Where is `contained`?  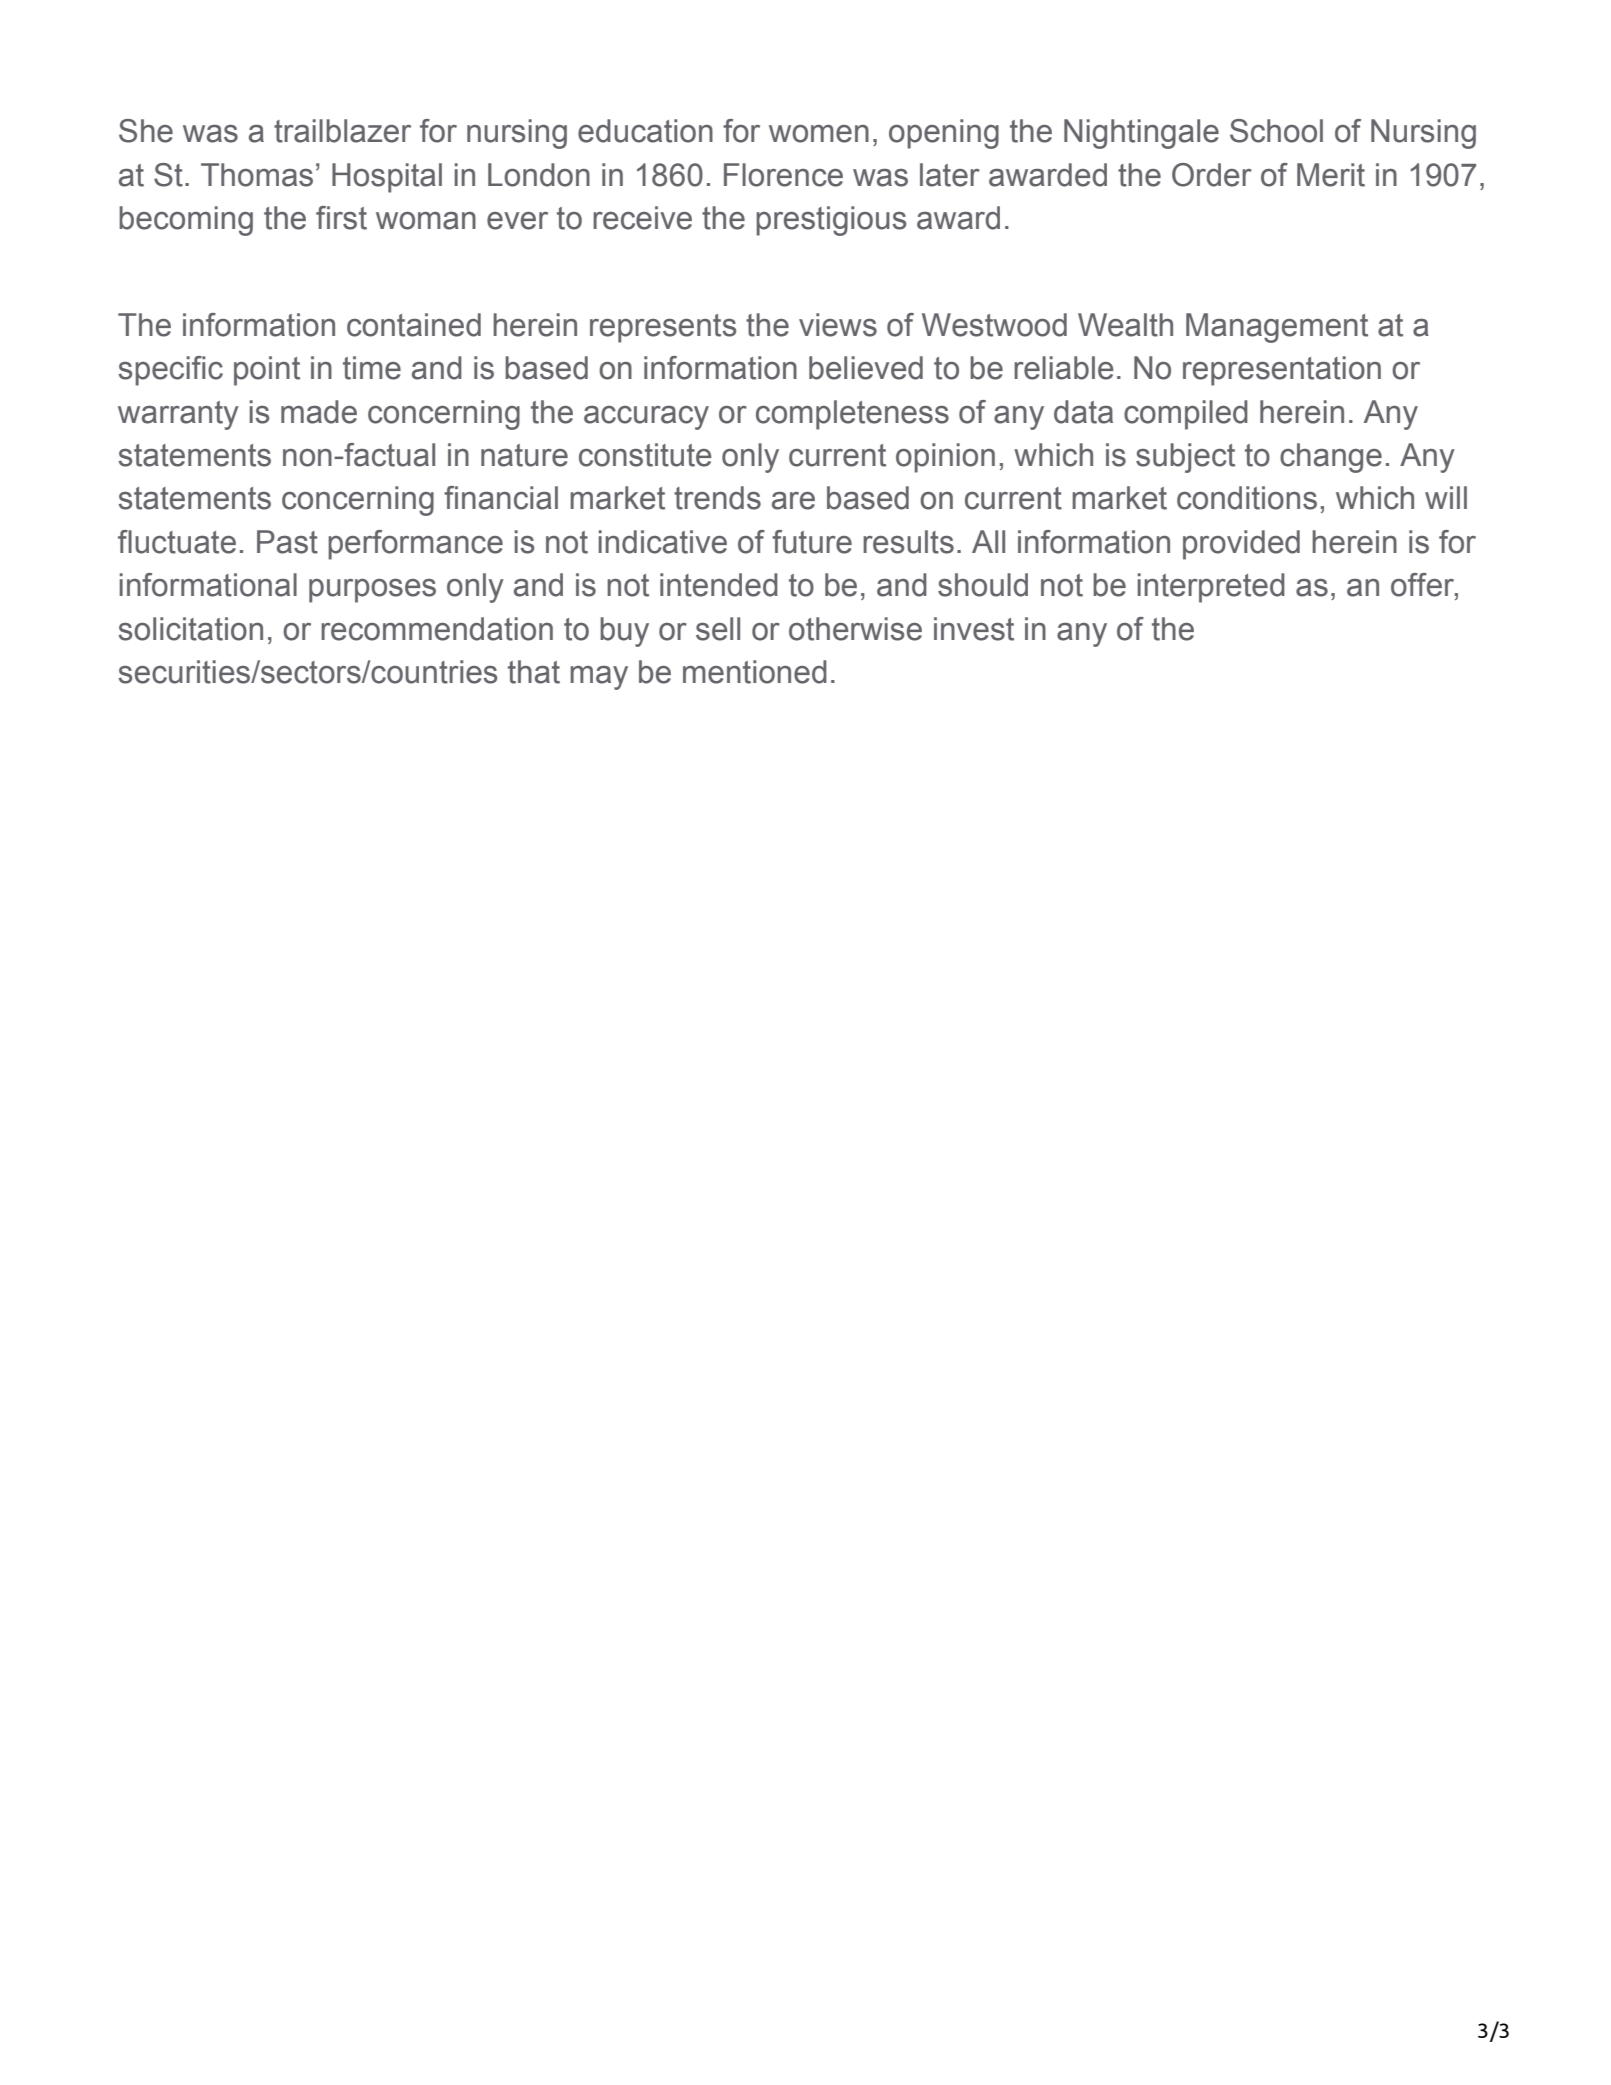 contained is located at coordinates (414, 325).
